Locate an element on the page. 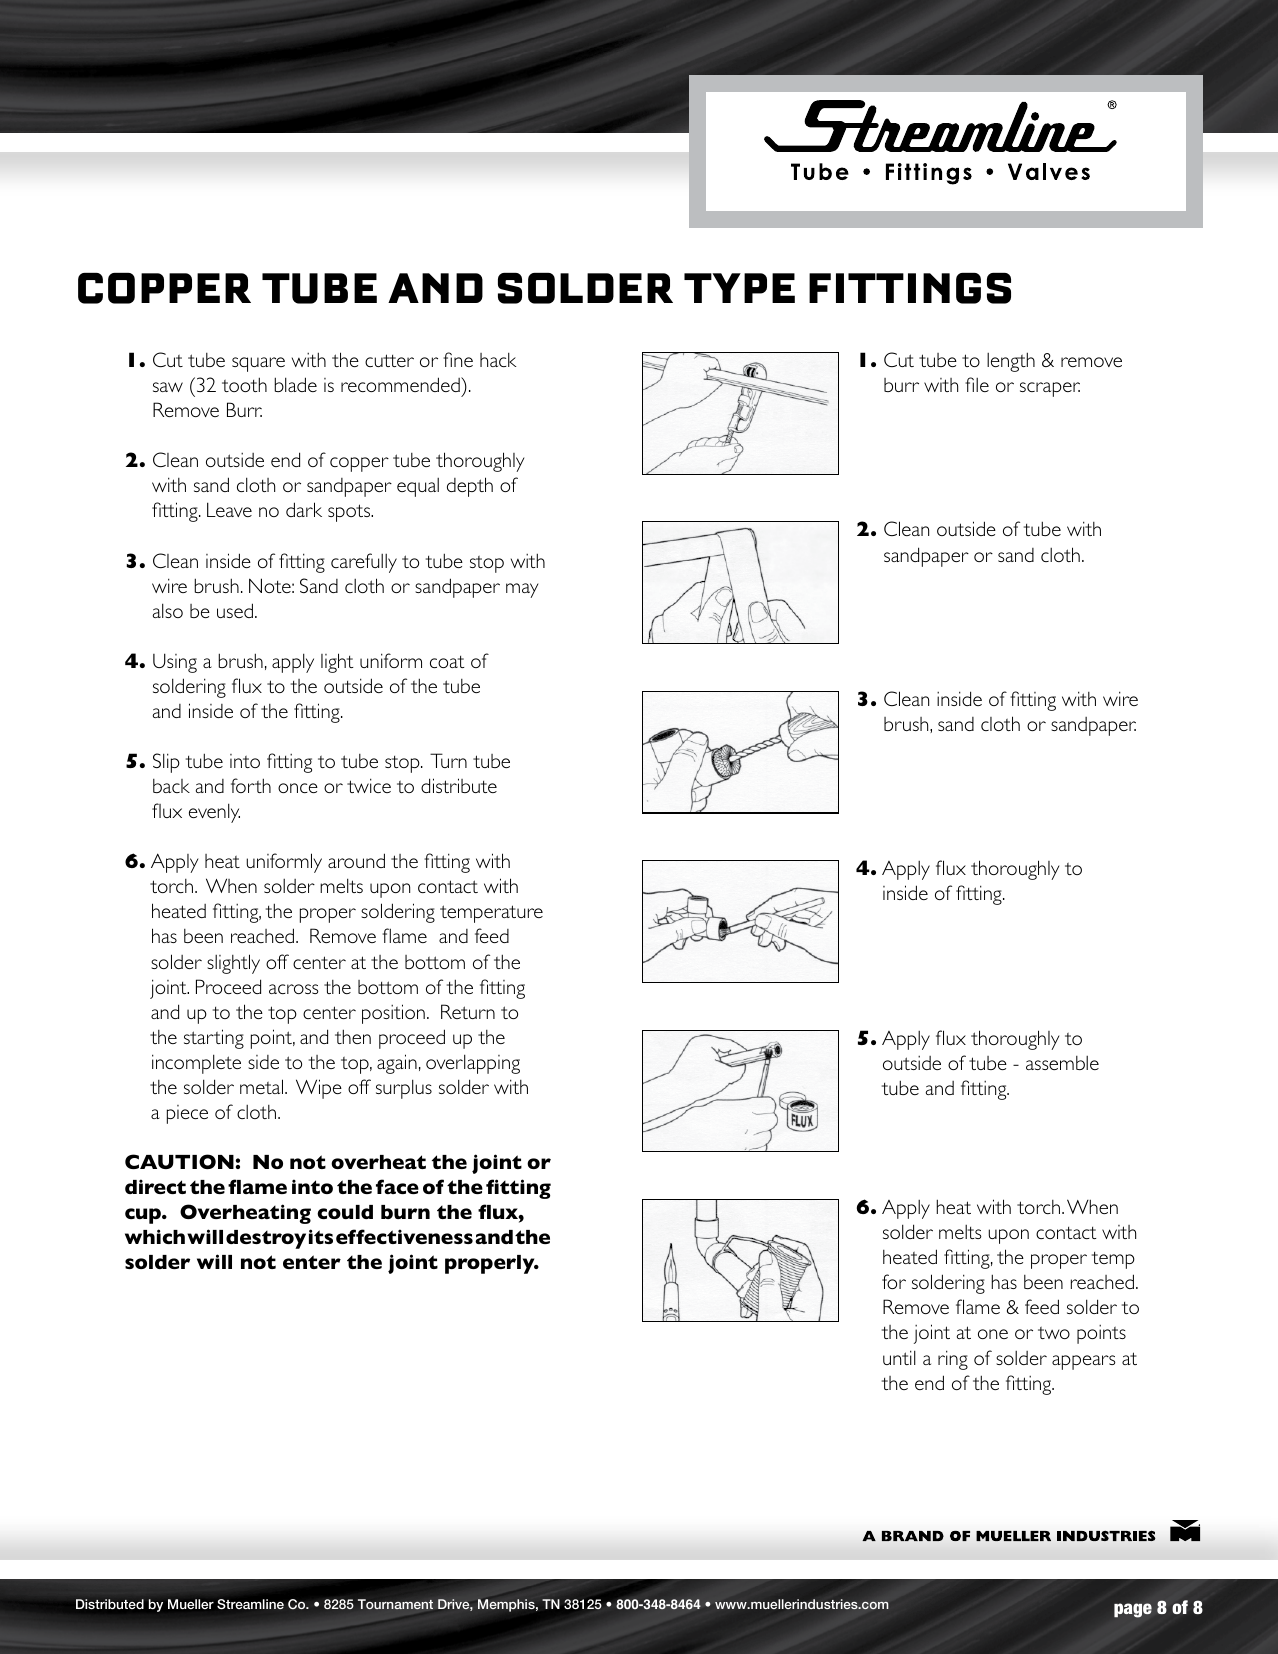 The image size is (1278, 1654). assemble is located at coordinates (1062, 1063).
